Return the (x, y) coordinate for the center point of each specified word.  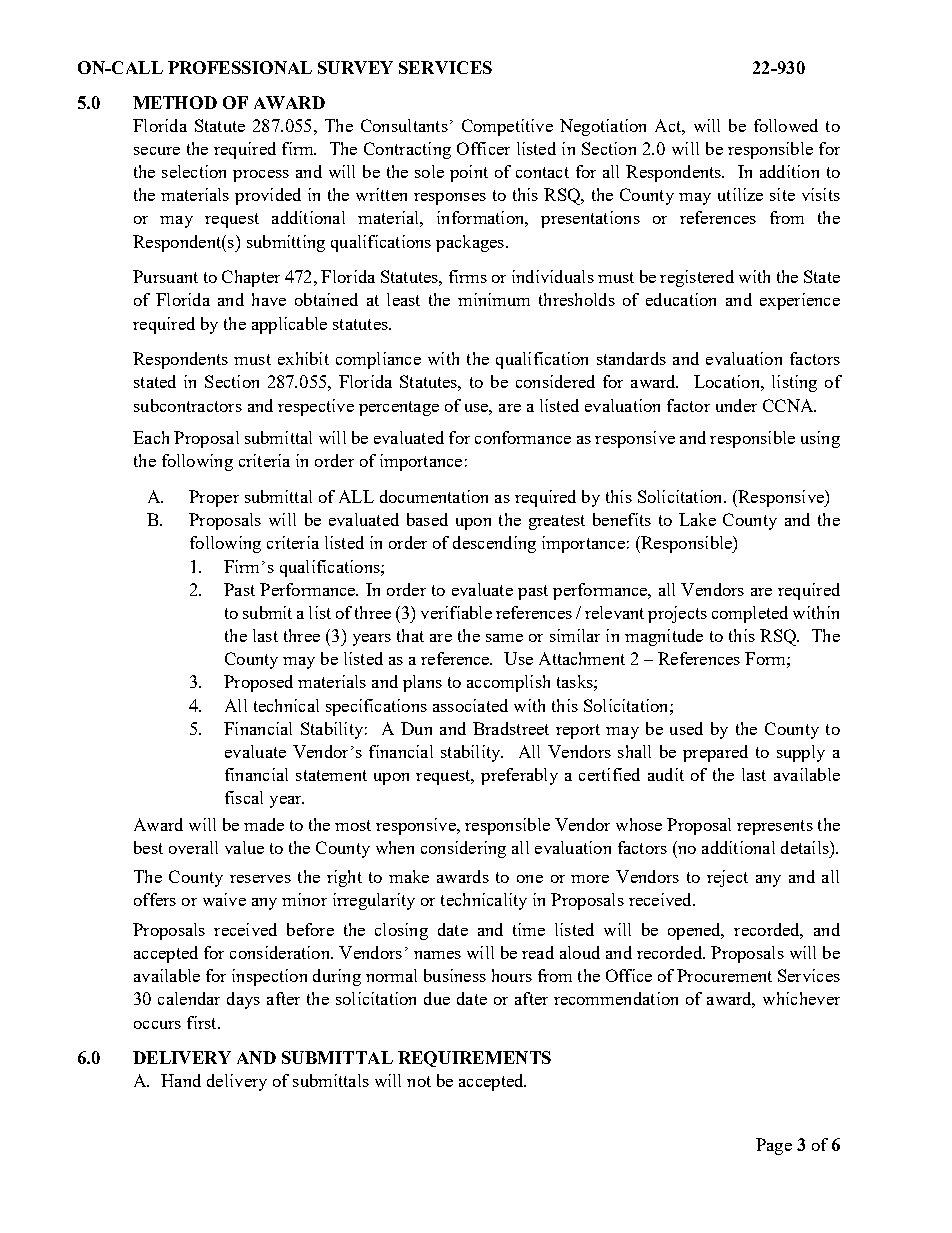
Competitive (507, 127)
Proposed (258, 683)
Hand (181, 1080)
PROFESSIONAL (240, 67)
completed (750, 614)
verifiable (456, 612)
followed (786, 125)
